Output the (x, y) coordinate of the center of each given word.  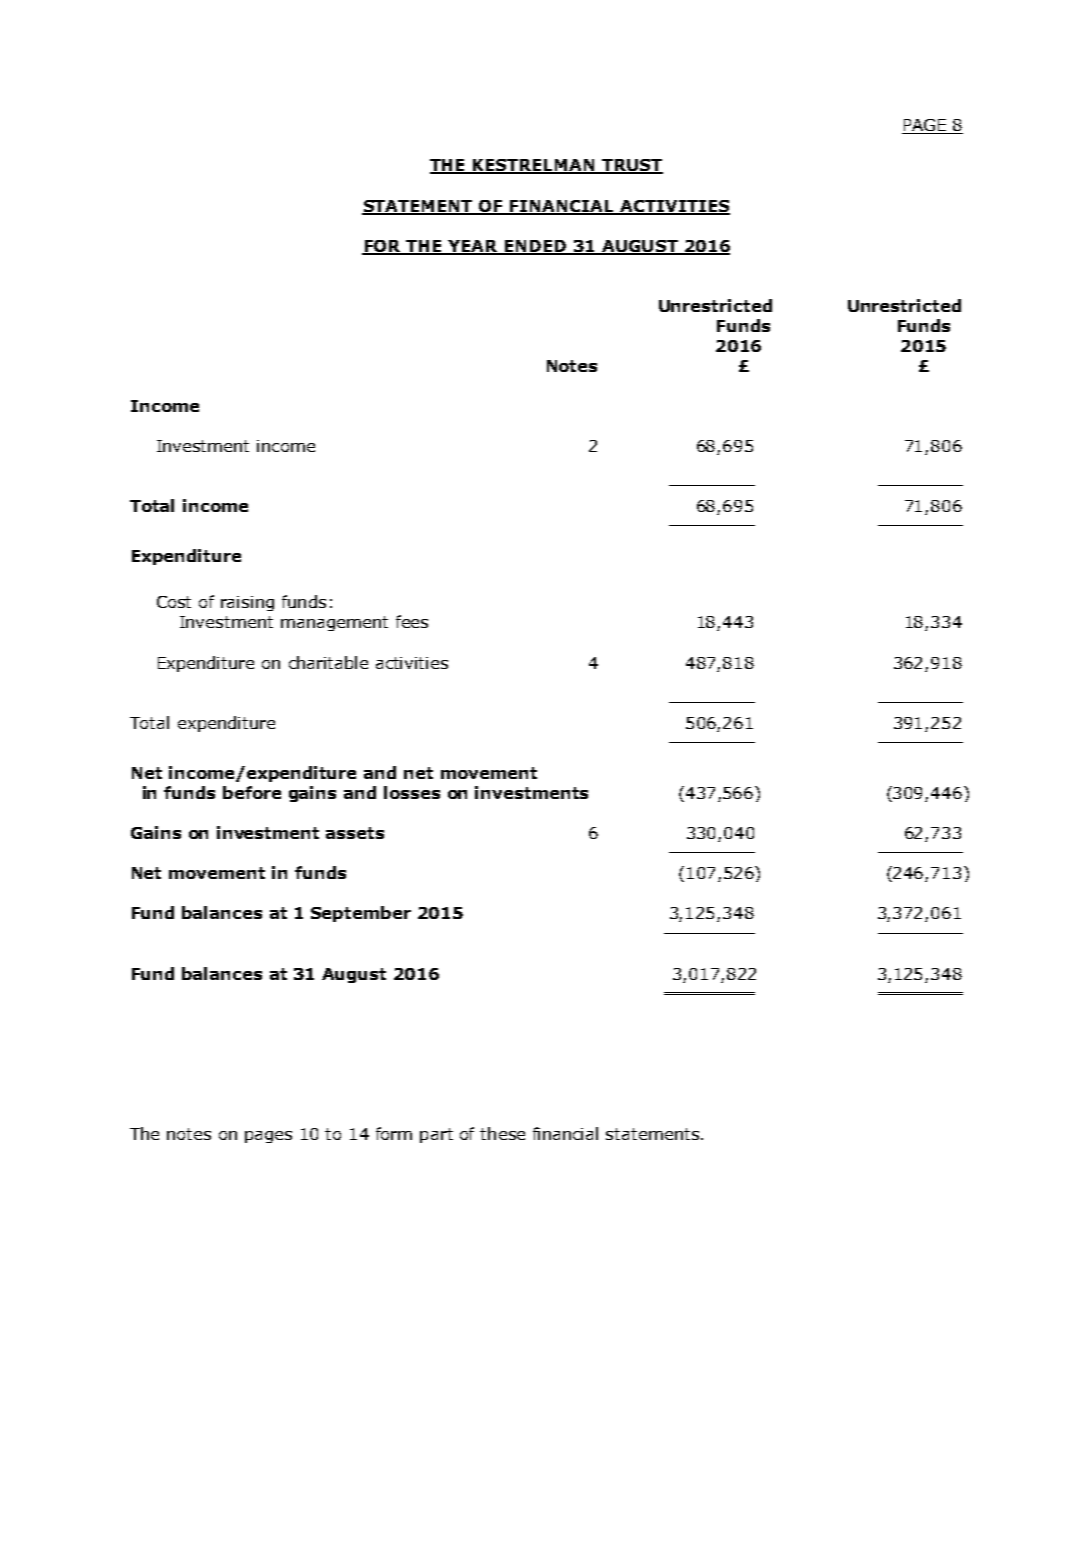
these (502, 1133)
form (394, 1133)
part (436, 1135)
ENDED (535, 247)
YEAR (473, 247)
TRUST (631, 166)
